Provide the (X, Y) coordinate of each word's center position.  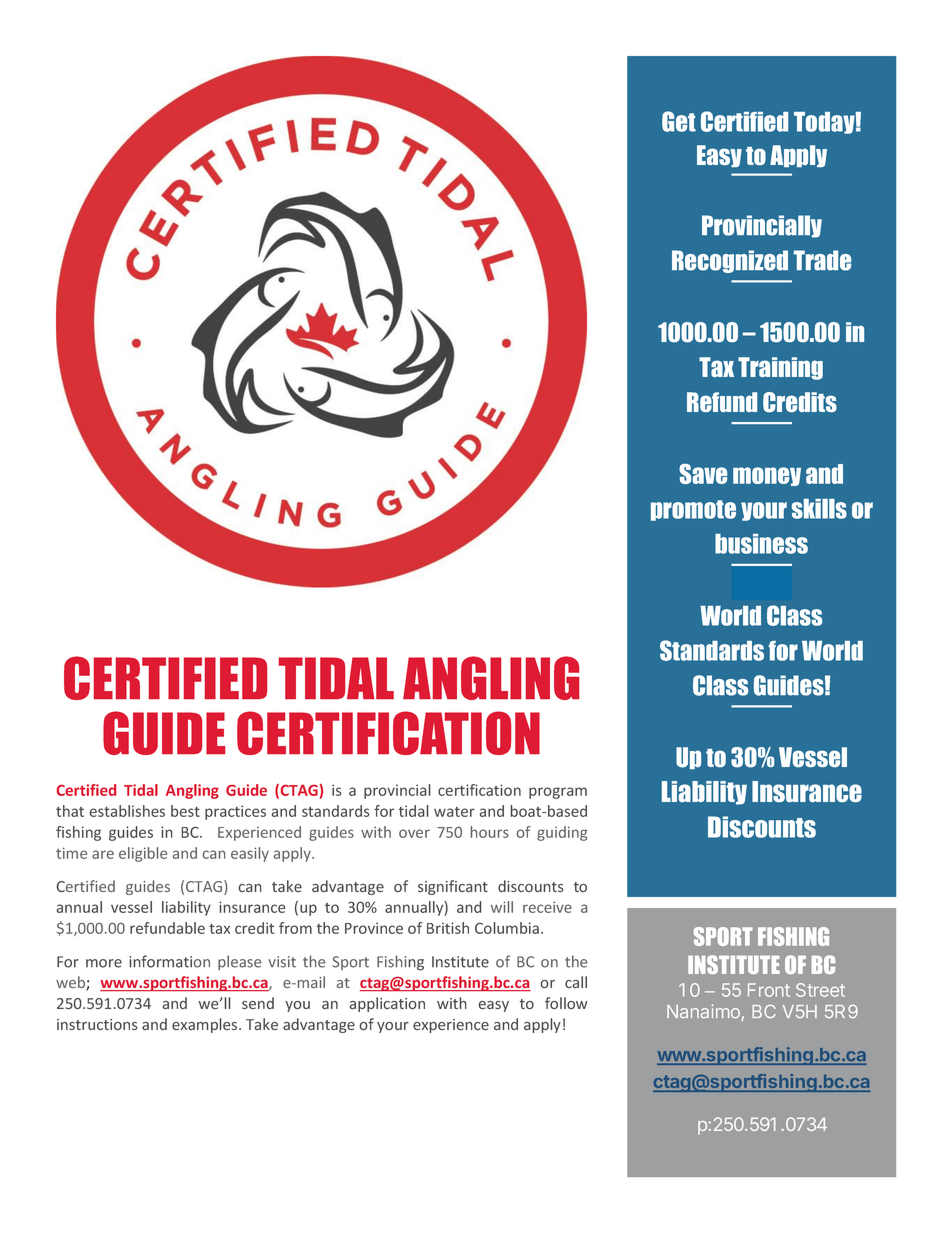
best (185, 811)
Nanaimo (703, 1011)
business (761, 544)
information (169, 961)
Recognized (730, 261)
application (387, 1004)
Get (679, 121)
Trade (822, 260)
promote (693, 510)
